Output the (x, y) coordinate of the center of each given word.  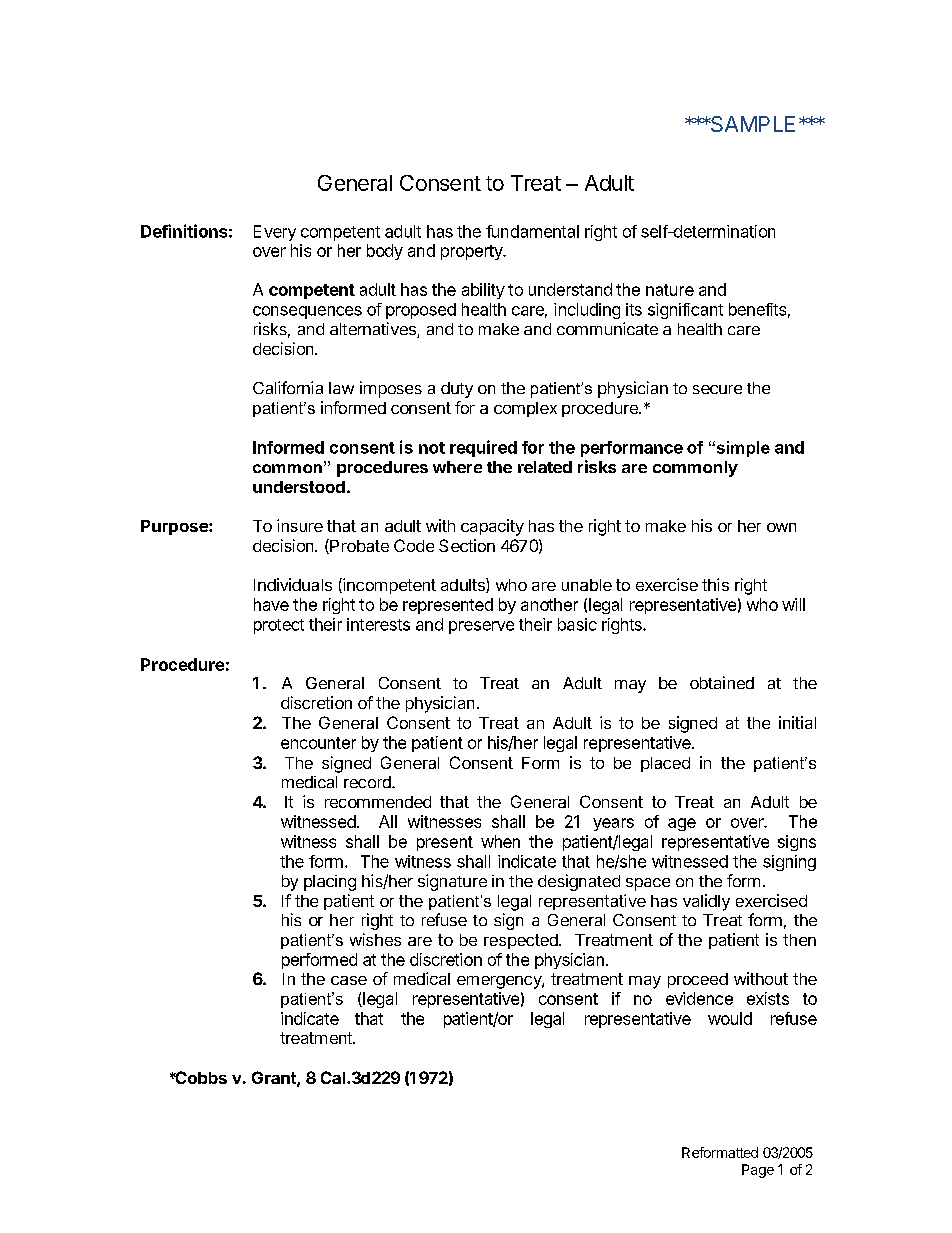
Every (275, 233)
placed (665, 764)
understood (299, 487)
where (457, 467)
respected (522, 941)
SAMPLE (751, 124)
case (349, 980)
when (500, 841)
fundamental (532, 231)
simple (742, 449)
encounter (318, 743)
